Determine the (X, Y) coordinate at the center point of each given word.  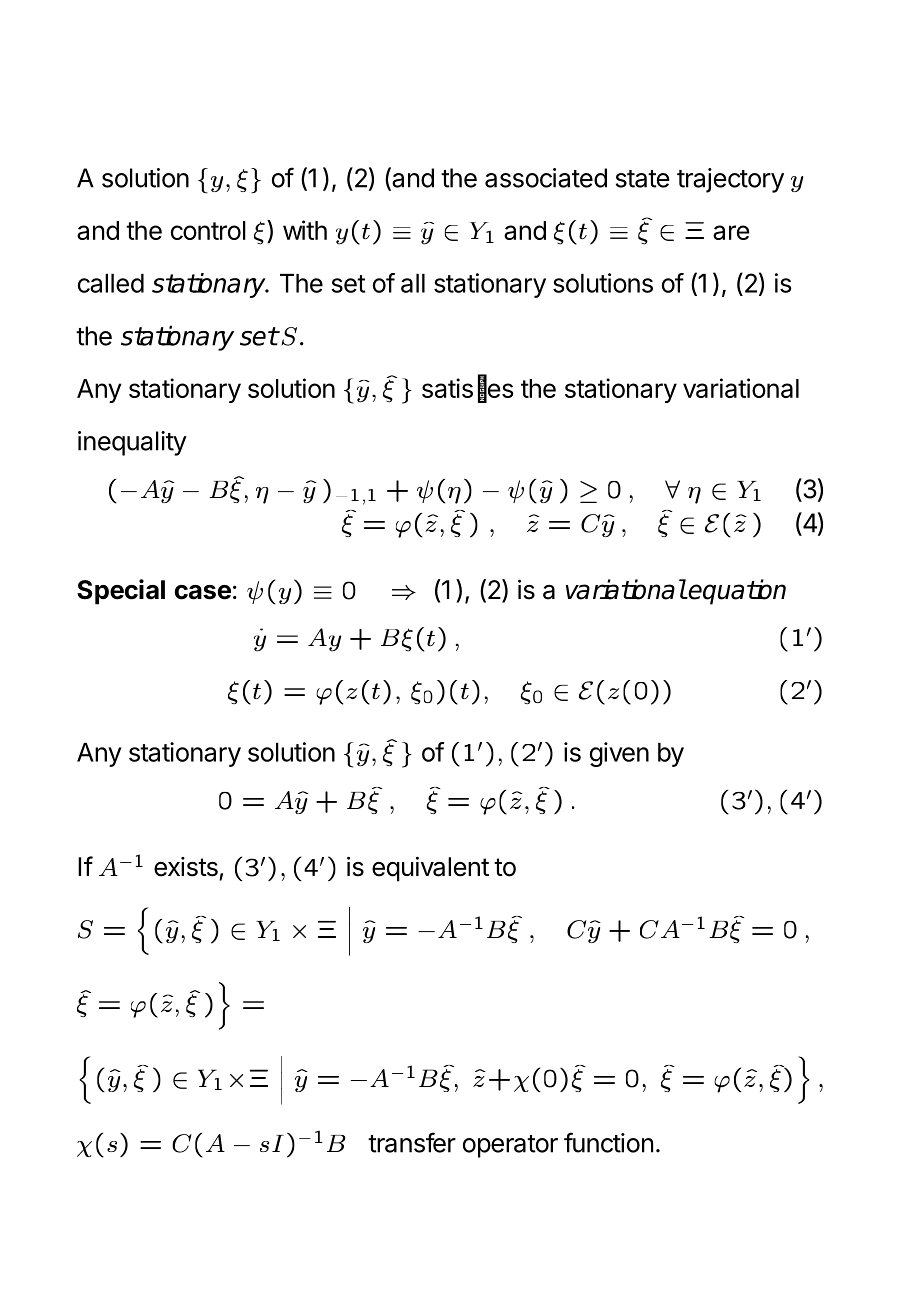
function (608, 1142)
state (643, 179)
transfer (412, 1142)
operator (510, 1146)
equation (736, 592)
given (619, 754)
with (305, 230)
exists (186, 867)
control (208, 230)
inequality (132, 443)
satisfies (468, 389)
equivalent (430, 869)
